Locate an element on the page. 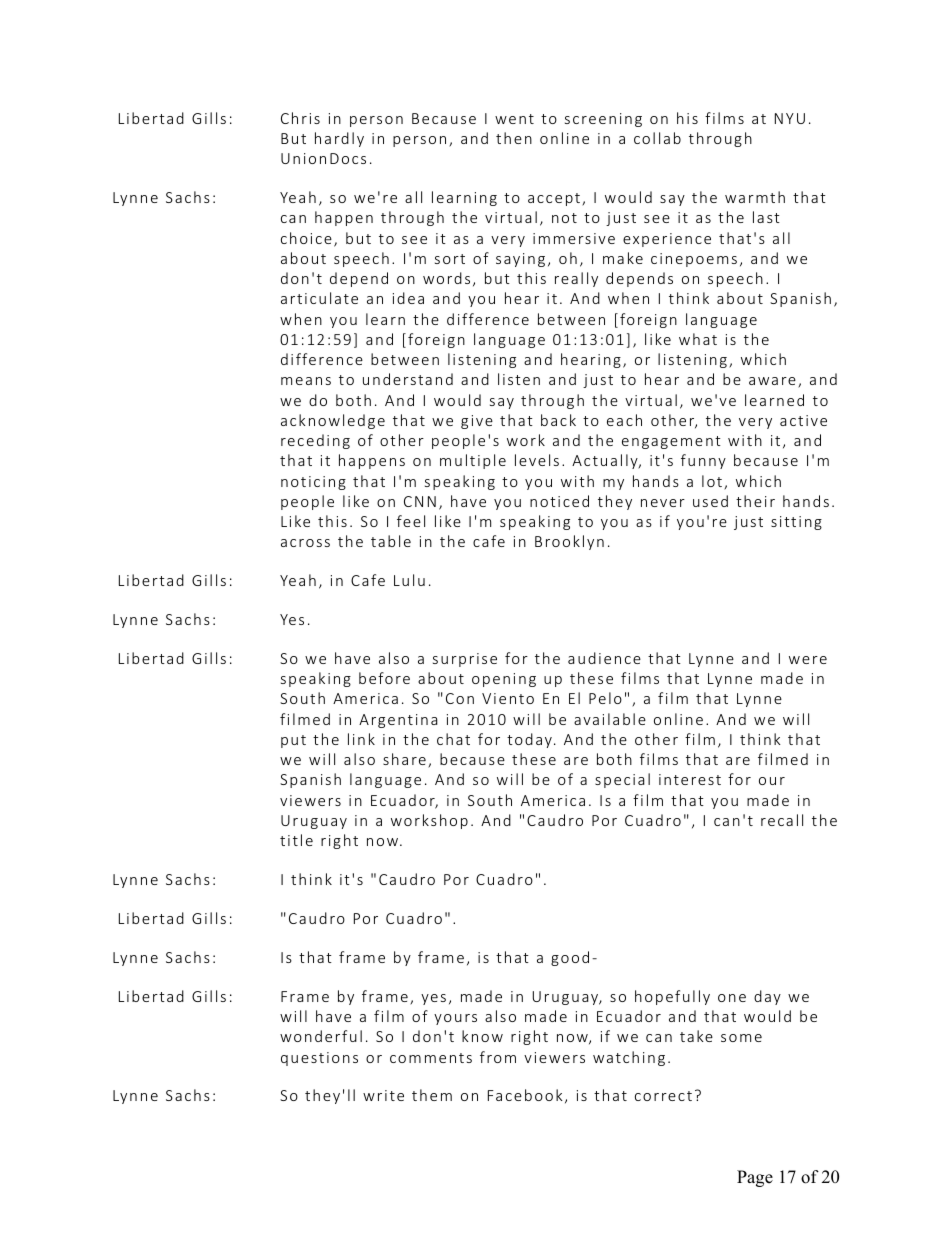 Image resolution: width=952 pixels, height=1233 pixels. write is located at coordinates (383, 1095).
